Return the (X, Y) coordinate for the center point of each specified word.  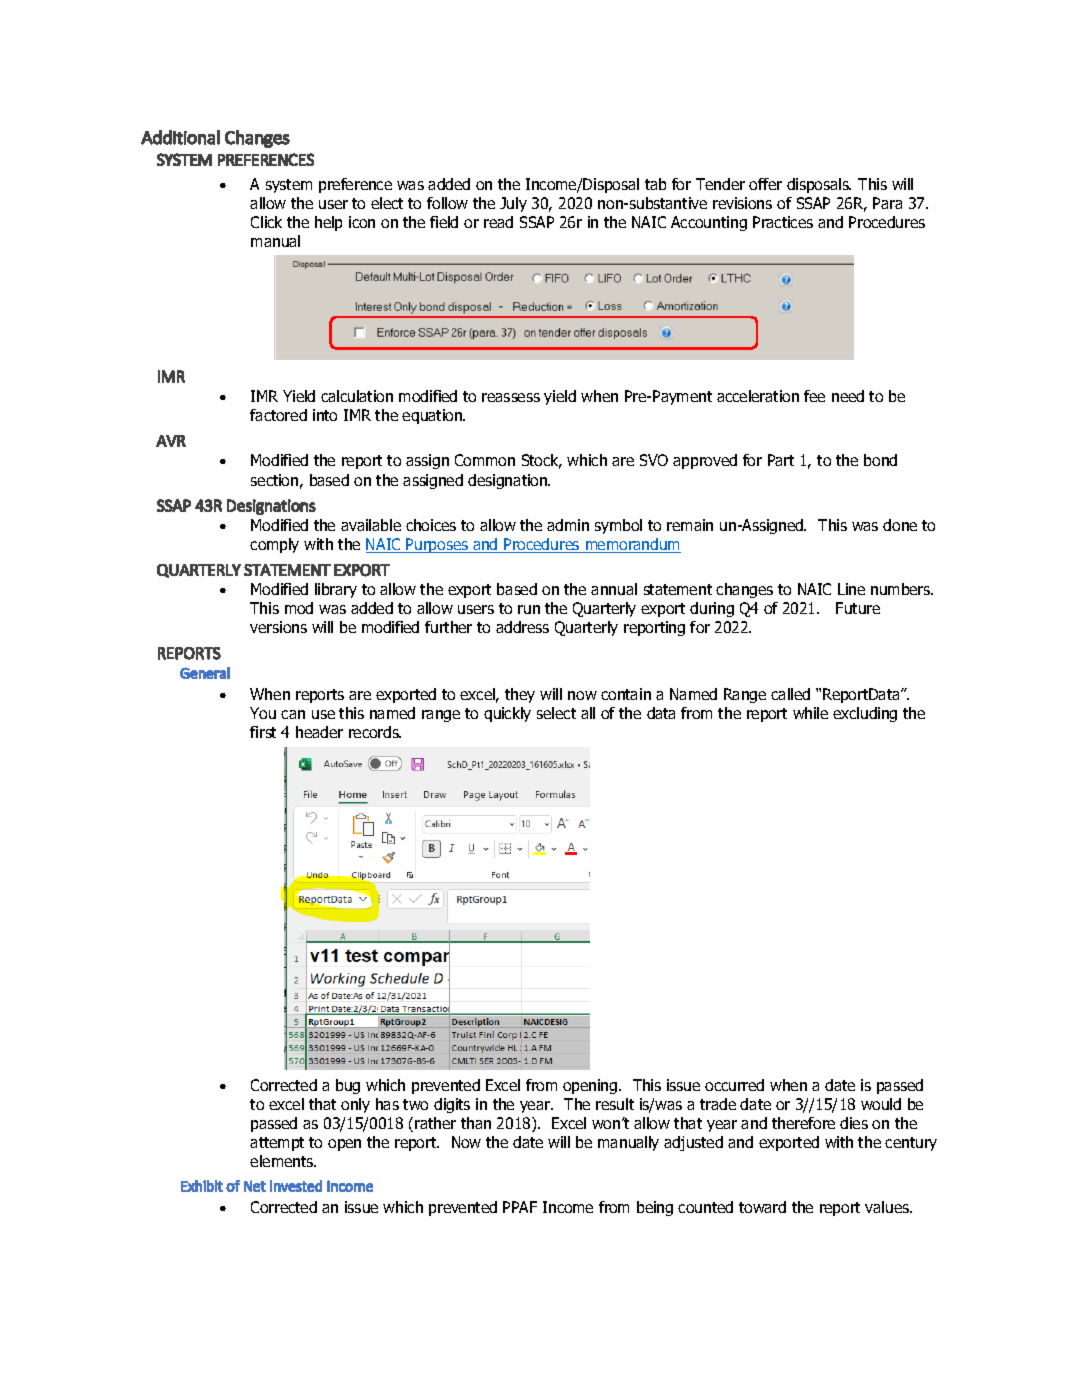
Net (255, 1186)
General (205, 673)
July (513, 204)
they (520, 695)
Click (266, 222)
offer (765, 184)
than (476, 1123)
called (790, 694)
